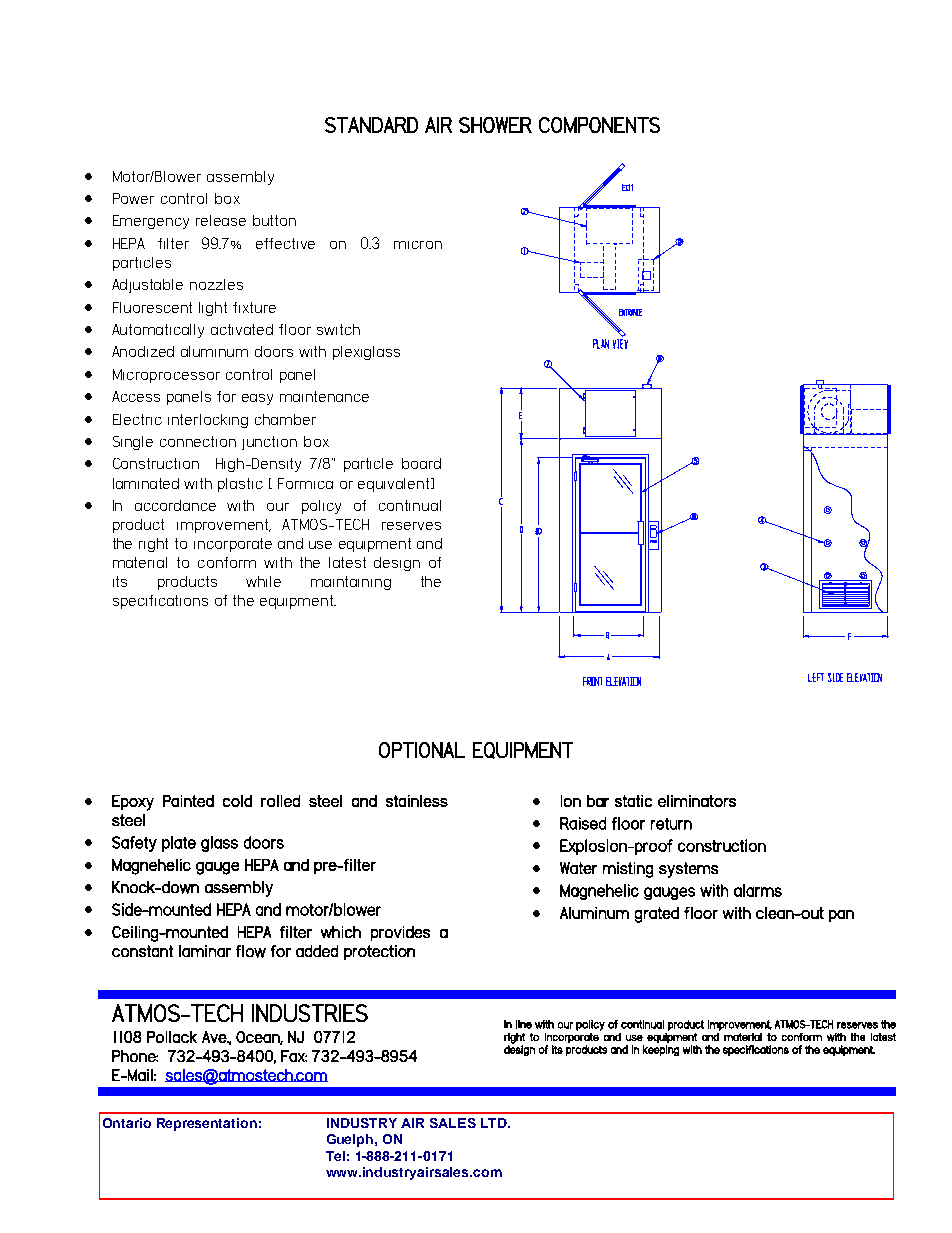 The width and height of the document is (952, 1233). What do you see at coordinates (495, 125) in the document?
I see `SHOWER` at bounding box center [495, 125].
